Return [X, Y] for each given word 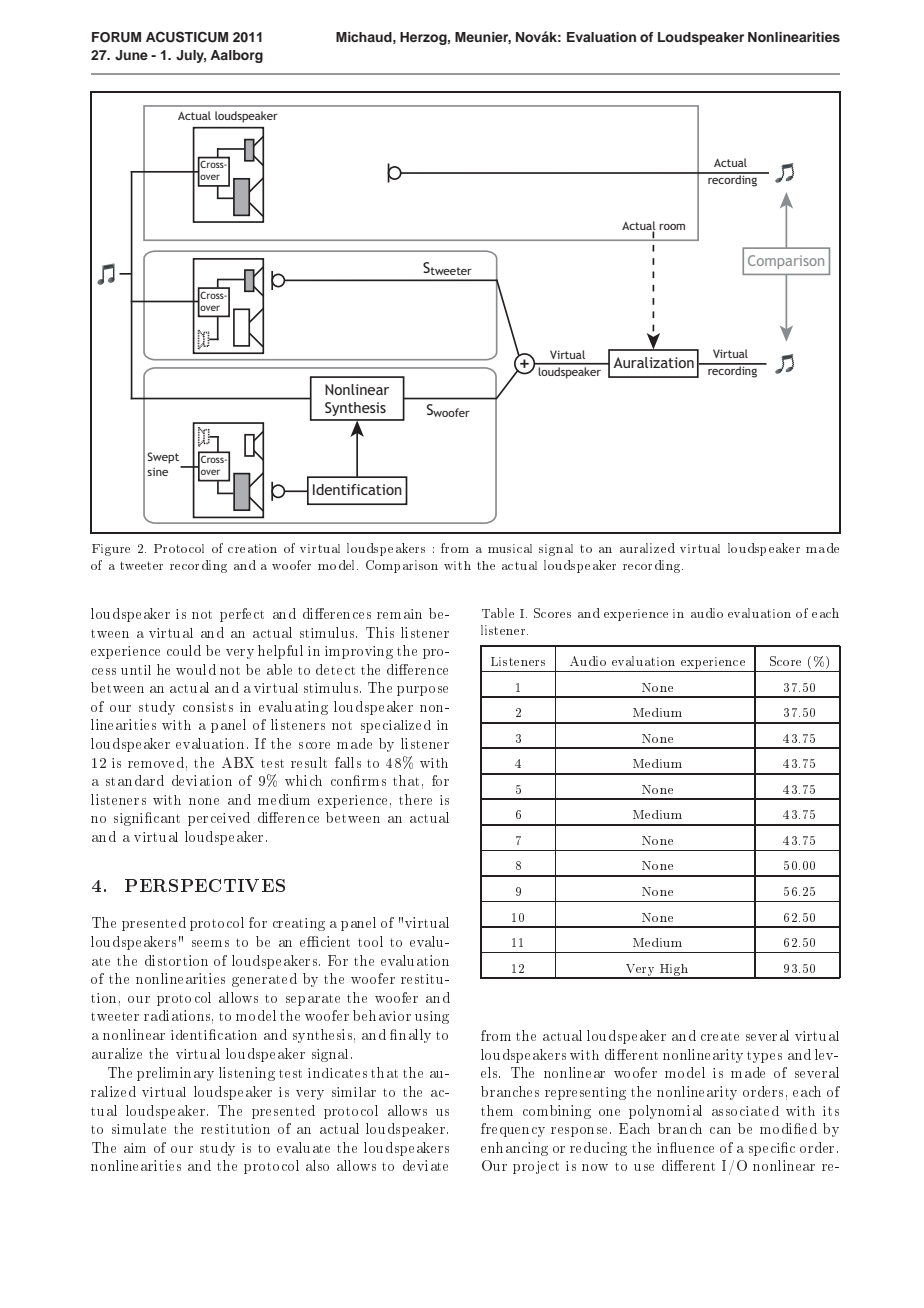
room [672, 227]
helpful [280, 652]
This [380, 632]
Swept [163, 458]
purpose [422, 691]
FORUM [116, 37]
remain [399, 614]
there [415, 799]
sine [157, 471]
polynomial [665, 1112]
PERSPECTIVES [205, 885]
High [674, 971]
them [497, 1110]
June [131, 55]
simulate [139, 1128]
